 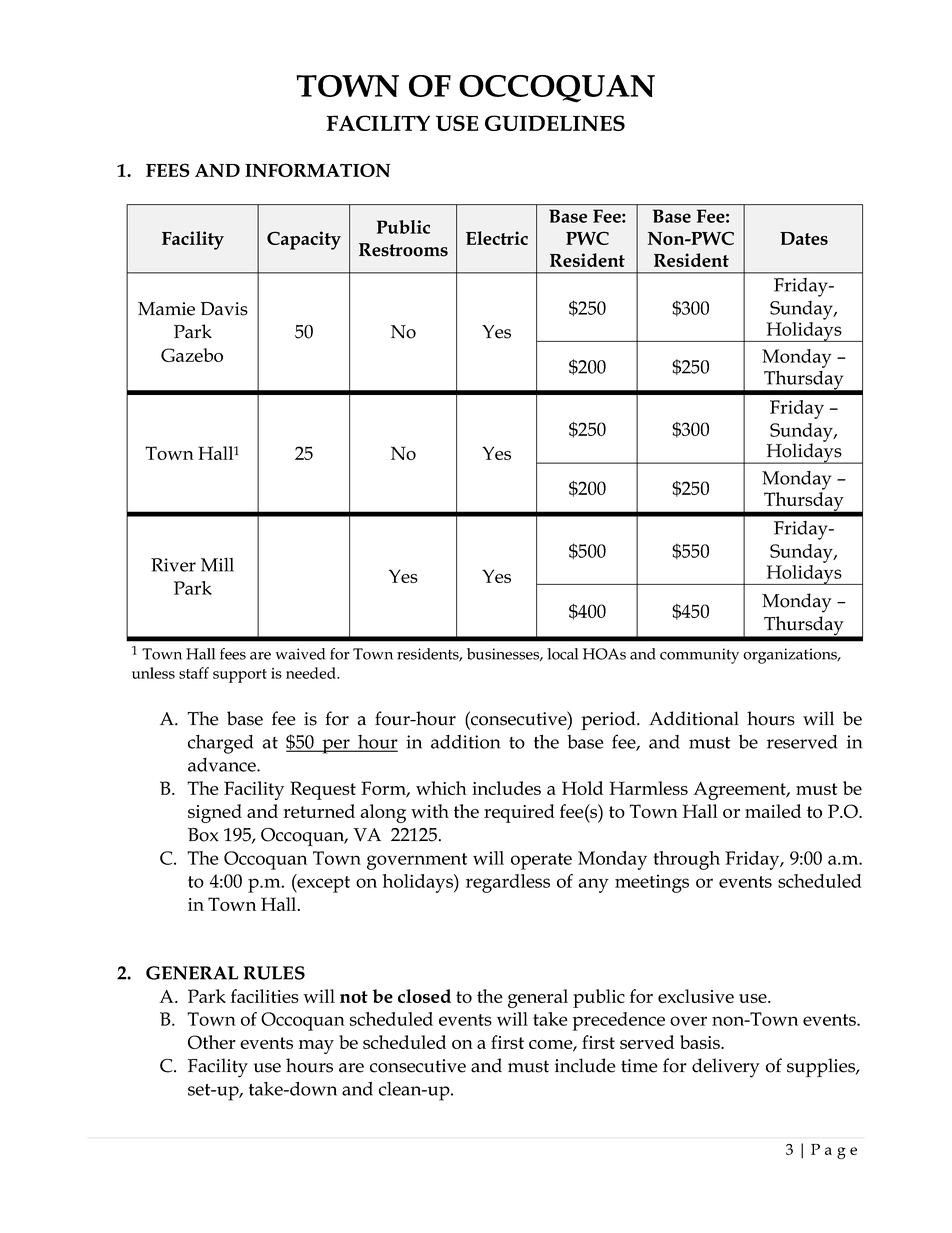 I want to click on local, so click(x=562, y=654).
